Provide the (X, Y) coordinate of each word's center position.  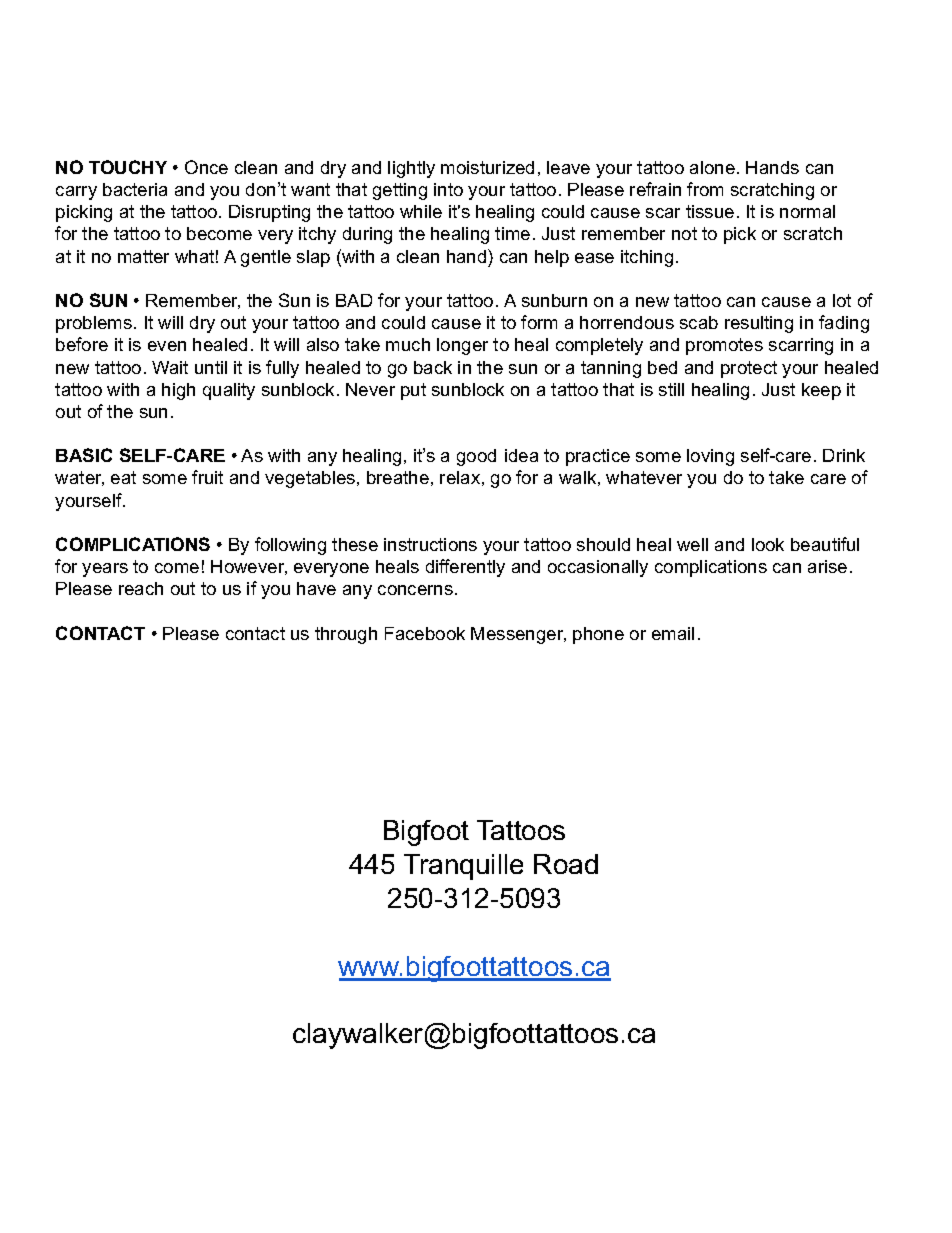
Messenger (518, 635)
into (448, 189)
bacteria (135, 189)
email (673, 633)
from (705, 189)
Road (566, 864)
